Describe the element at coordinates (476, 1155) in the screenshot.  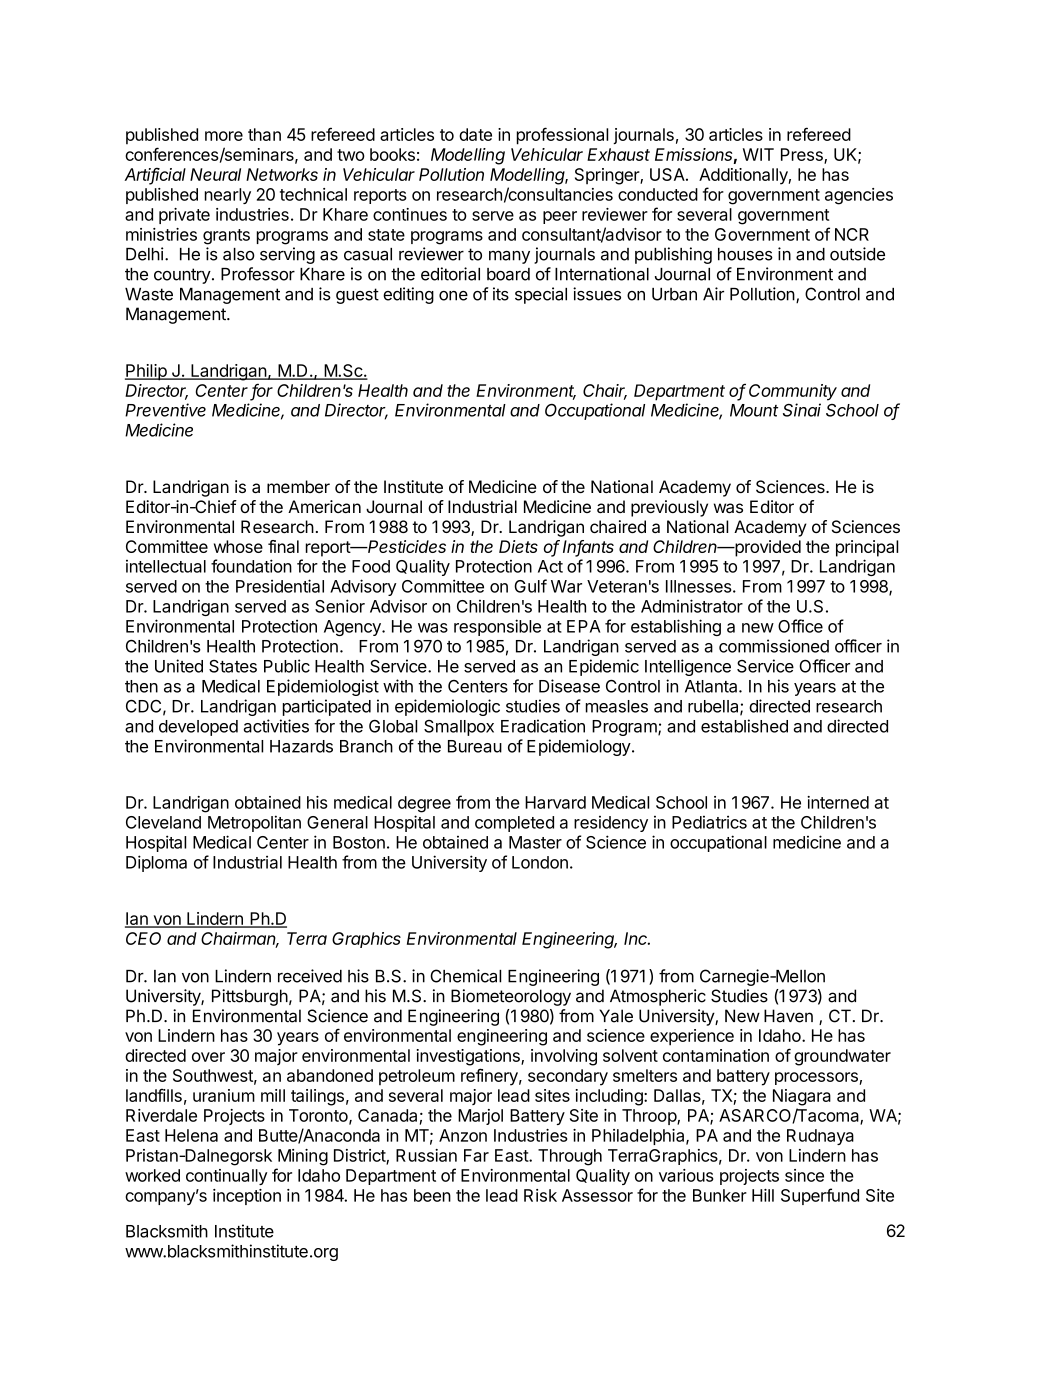
I see `Far` at that location.
